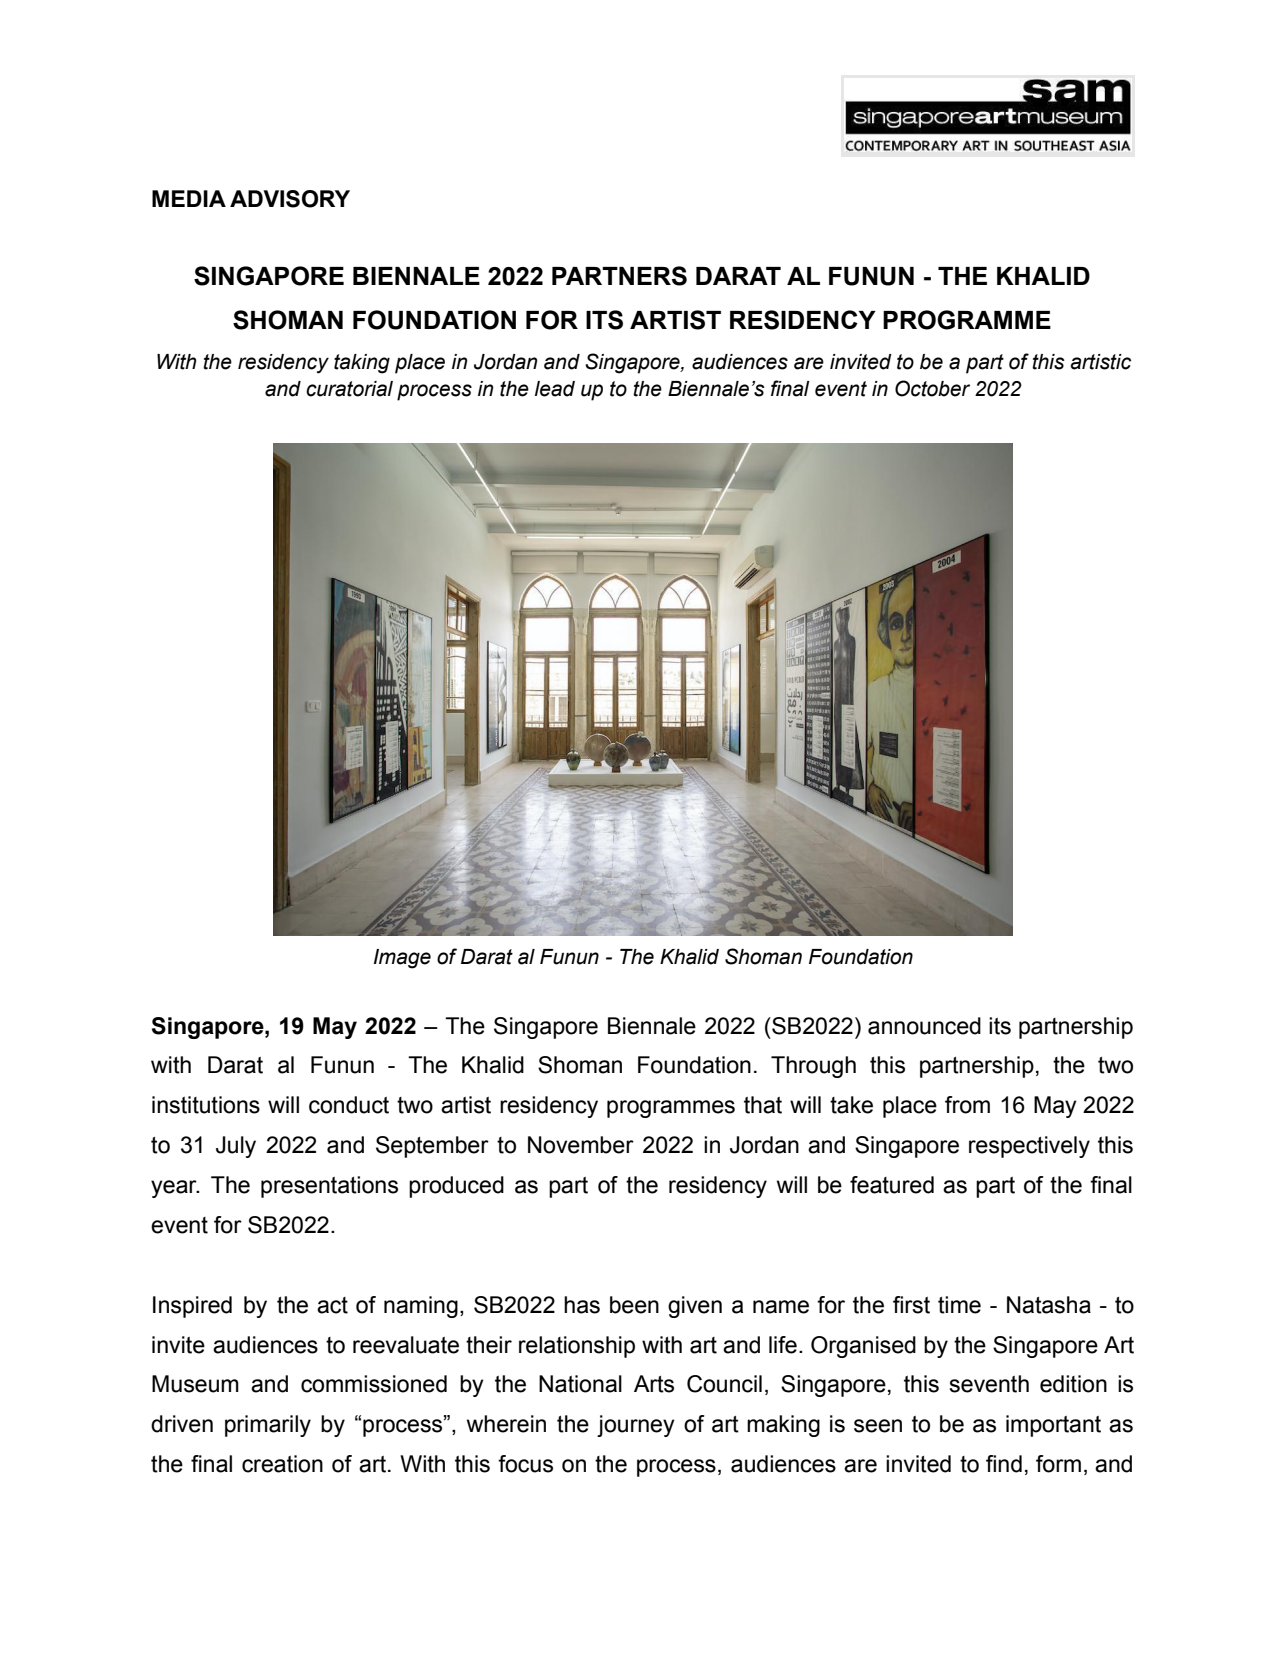  What do you see at coordinates (402, 959) in the screenshot?
I see `Image` at bounding box center [402, 959].
